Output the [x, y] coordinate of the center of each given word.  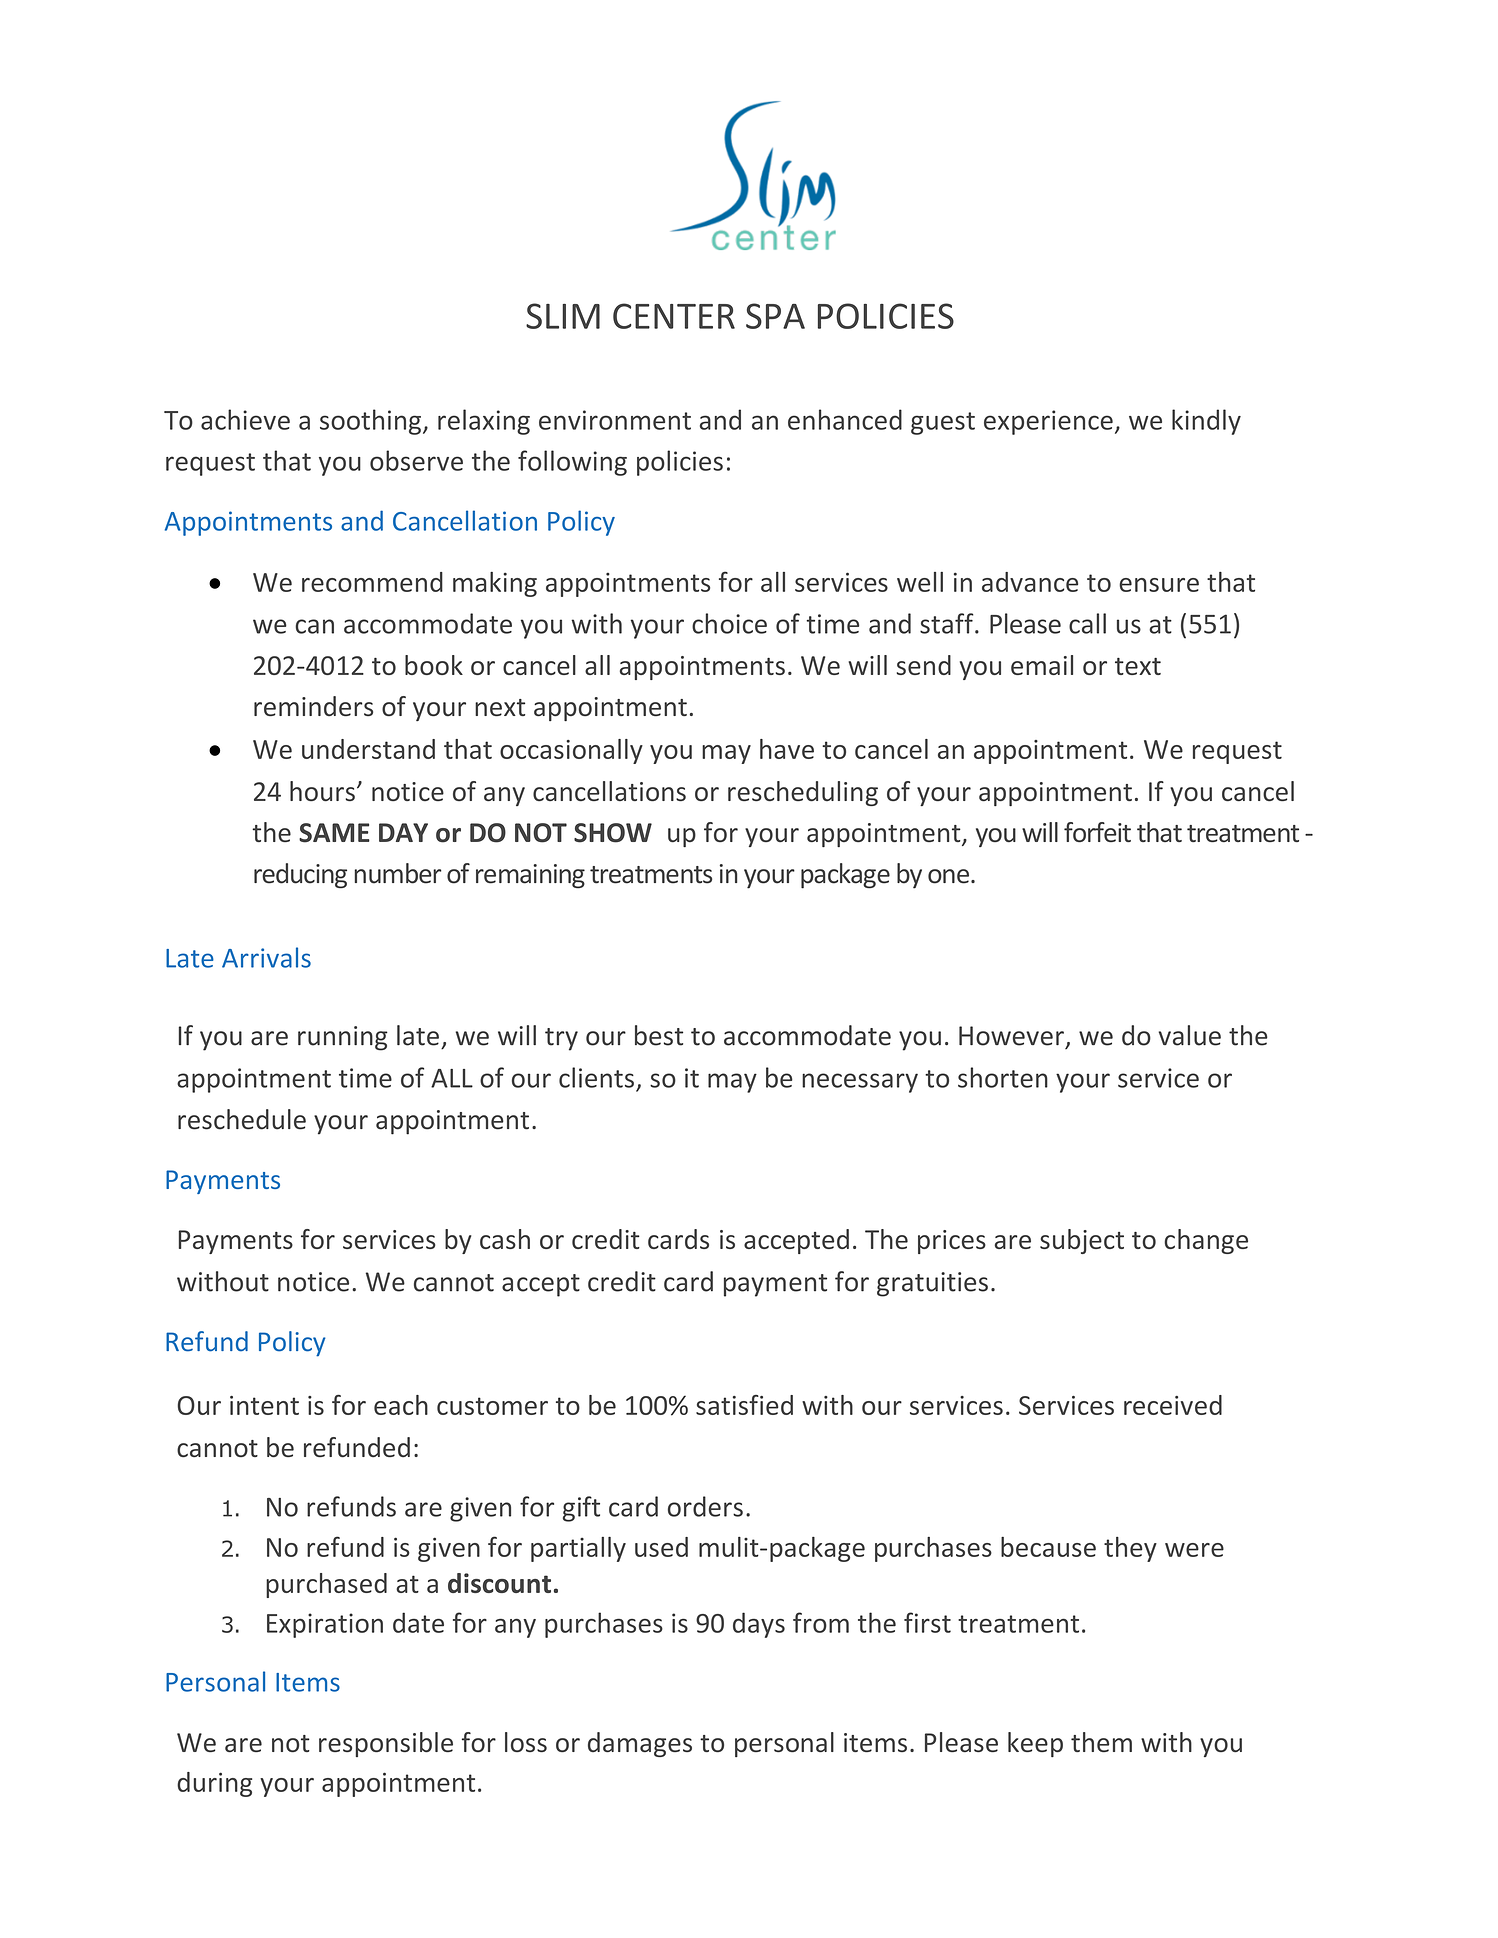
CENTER [674, 316]
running [343, 1038]
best [659, 1035]
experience [1048, 422]
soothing [372, 422]
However [1011, 1036]
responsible [386, 1744]
